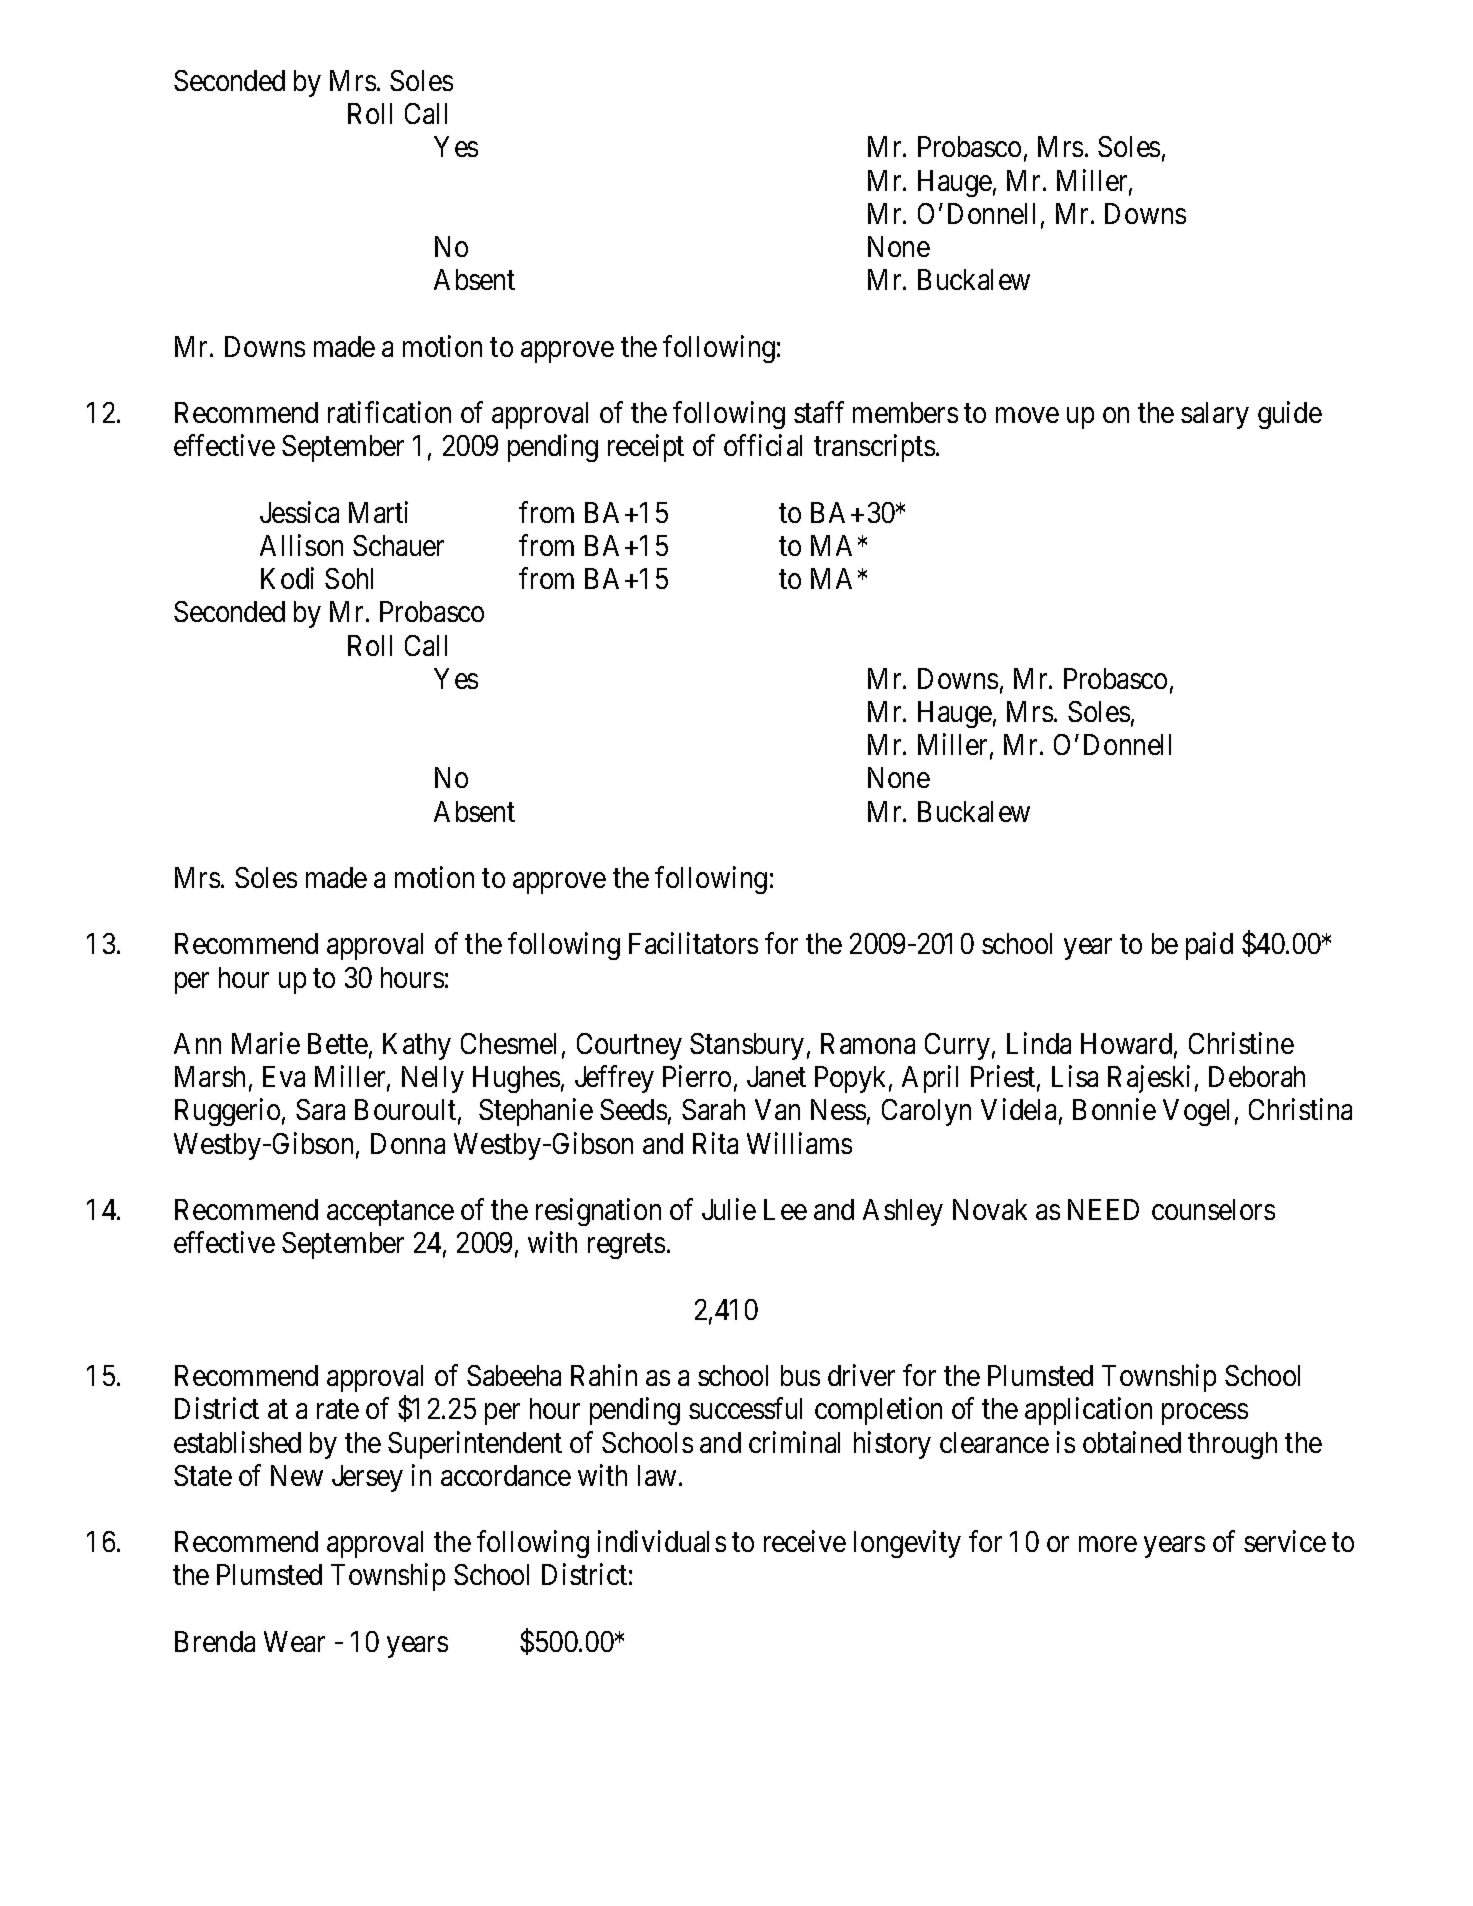 Image resolution: width=1473 pixels, height=1906 pixels. Describe the element at coordinates (1215, 415) in the screenshot. I see `salary` at that location.
